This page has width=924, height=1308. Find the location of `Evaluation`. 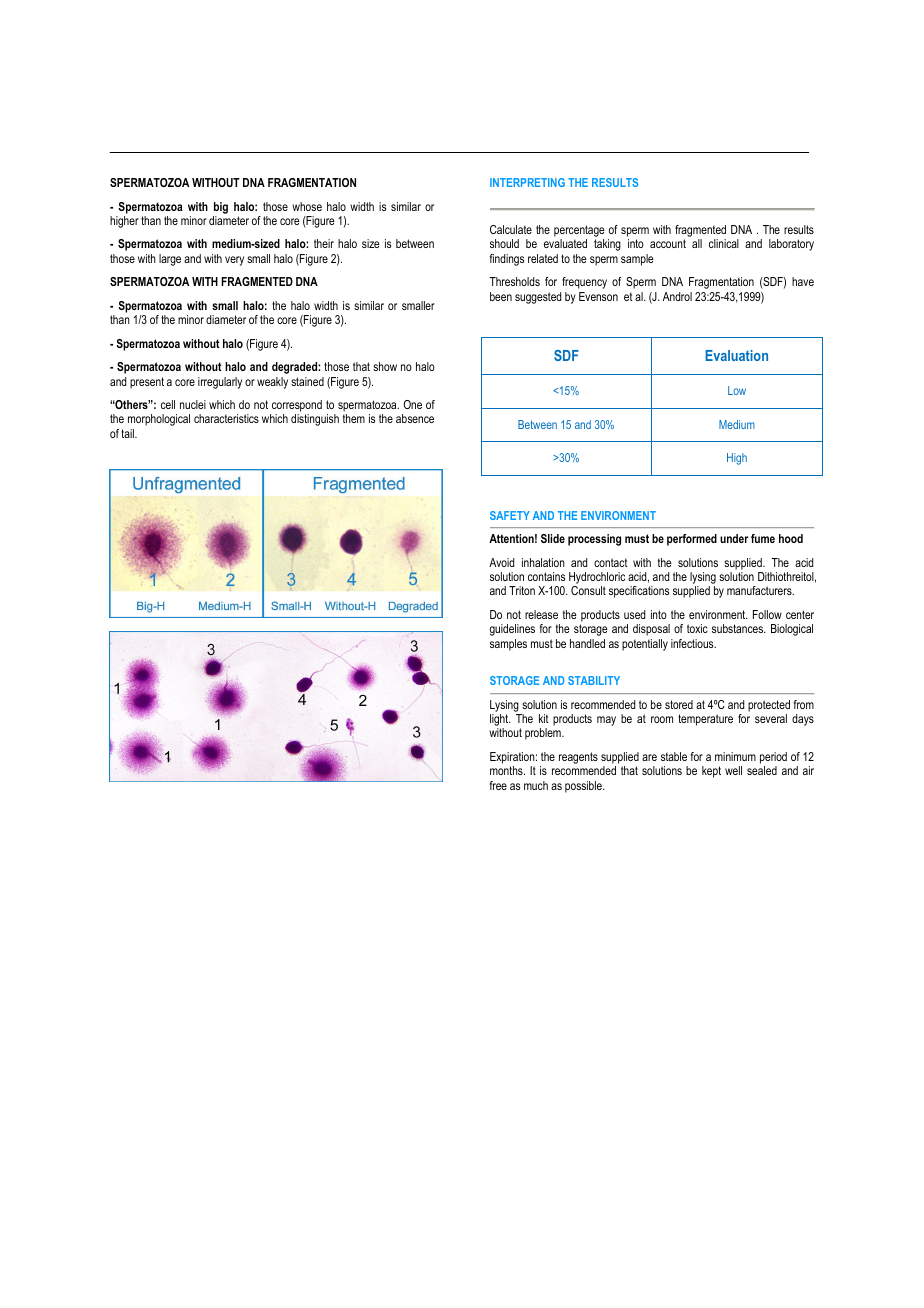

Evaluation is located at coordinates (736, 355).
